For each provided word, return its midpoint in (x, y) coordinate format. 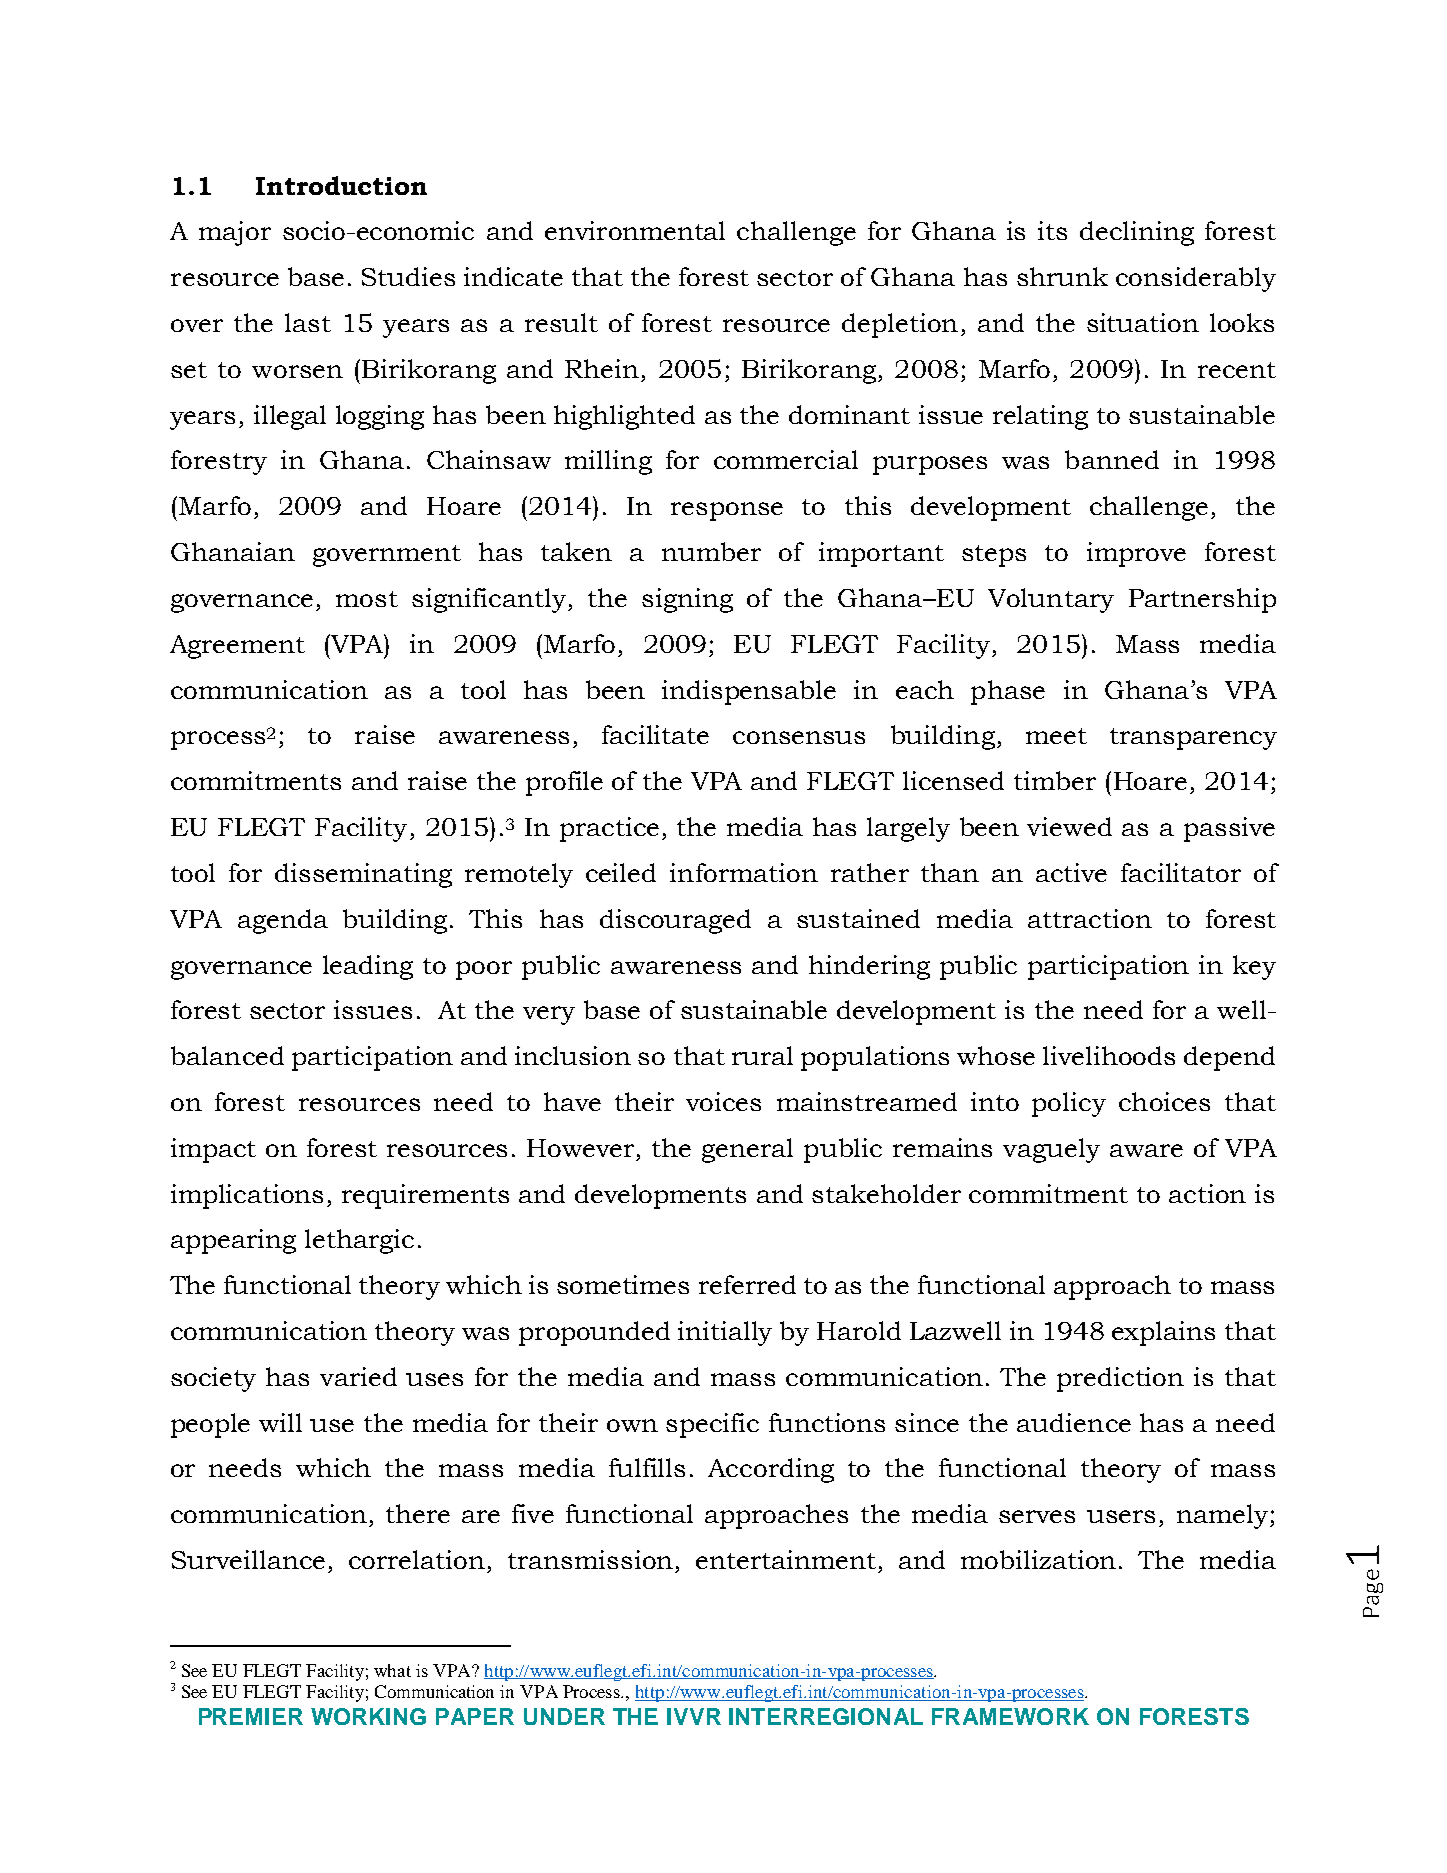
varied (358, 1376)
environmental (635, 230)
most (367, 599)
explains (1163, 1333)
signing (687, 600)
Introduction (341, 185)
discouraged (675, 921)
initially (725, 1333)
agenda (283, 921)
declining (1137, 233)
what (392, 1670)
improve (1136, 554)
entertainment (786, 1559)
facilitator (1181, 872)
